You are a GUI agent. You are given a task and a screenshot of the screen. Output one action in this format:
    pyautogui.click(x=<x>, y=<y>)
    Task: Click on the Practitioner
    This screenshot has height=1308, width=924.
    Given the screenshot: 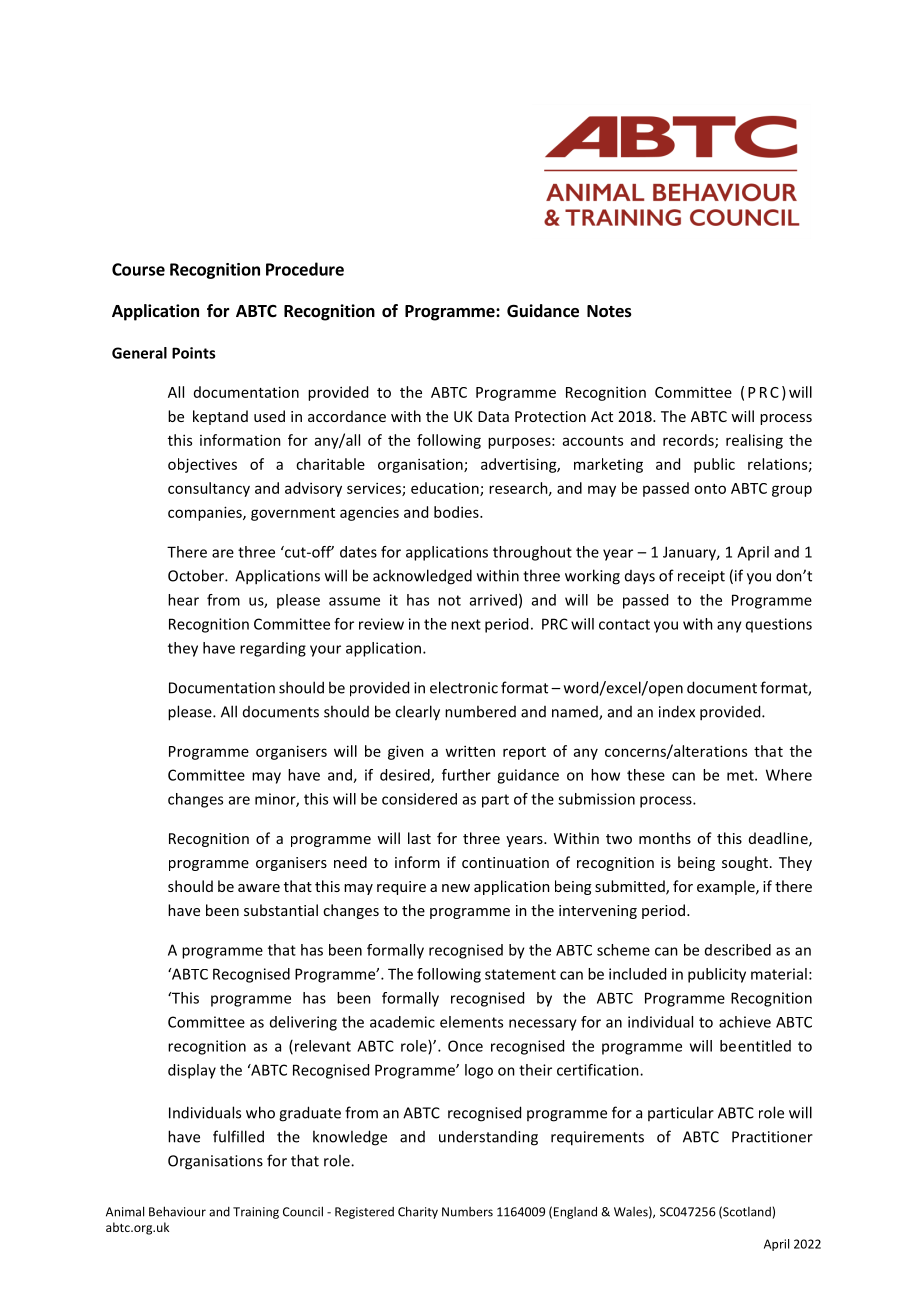 What is the action you would take?
    pyautogui.click(x=772, y=1137)
